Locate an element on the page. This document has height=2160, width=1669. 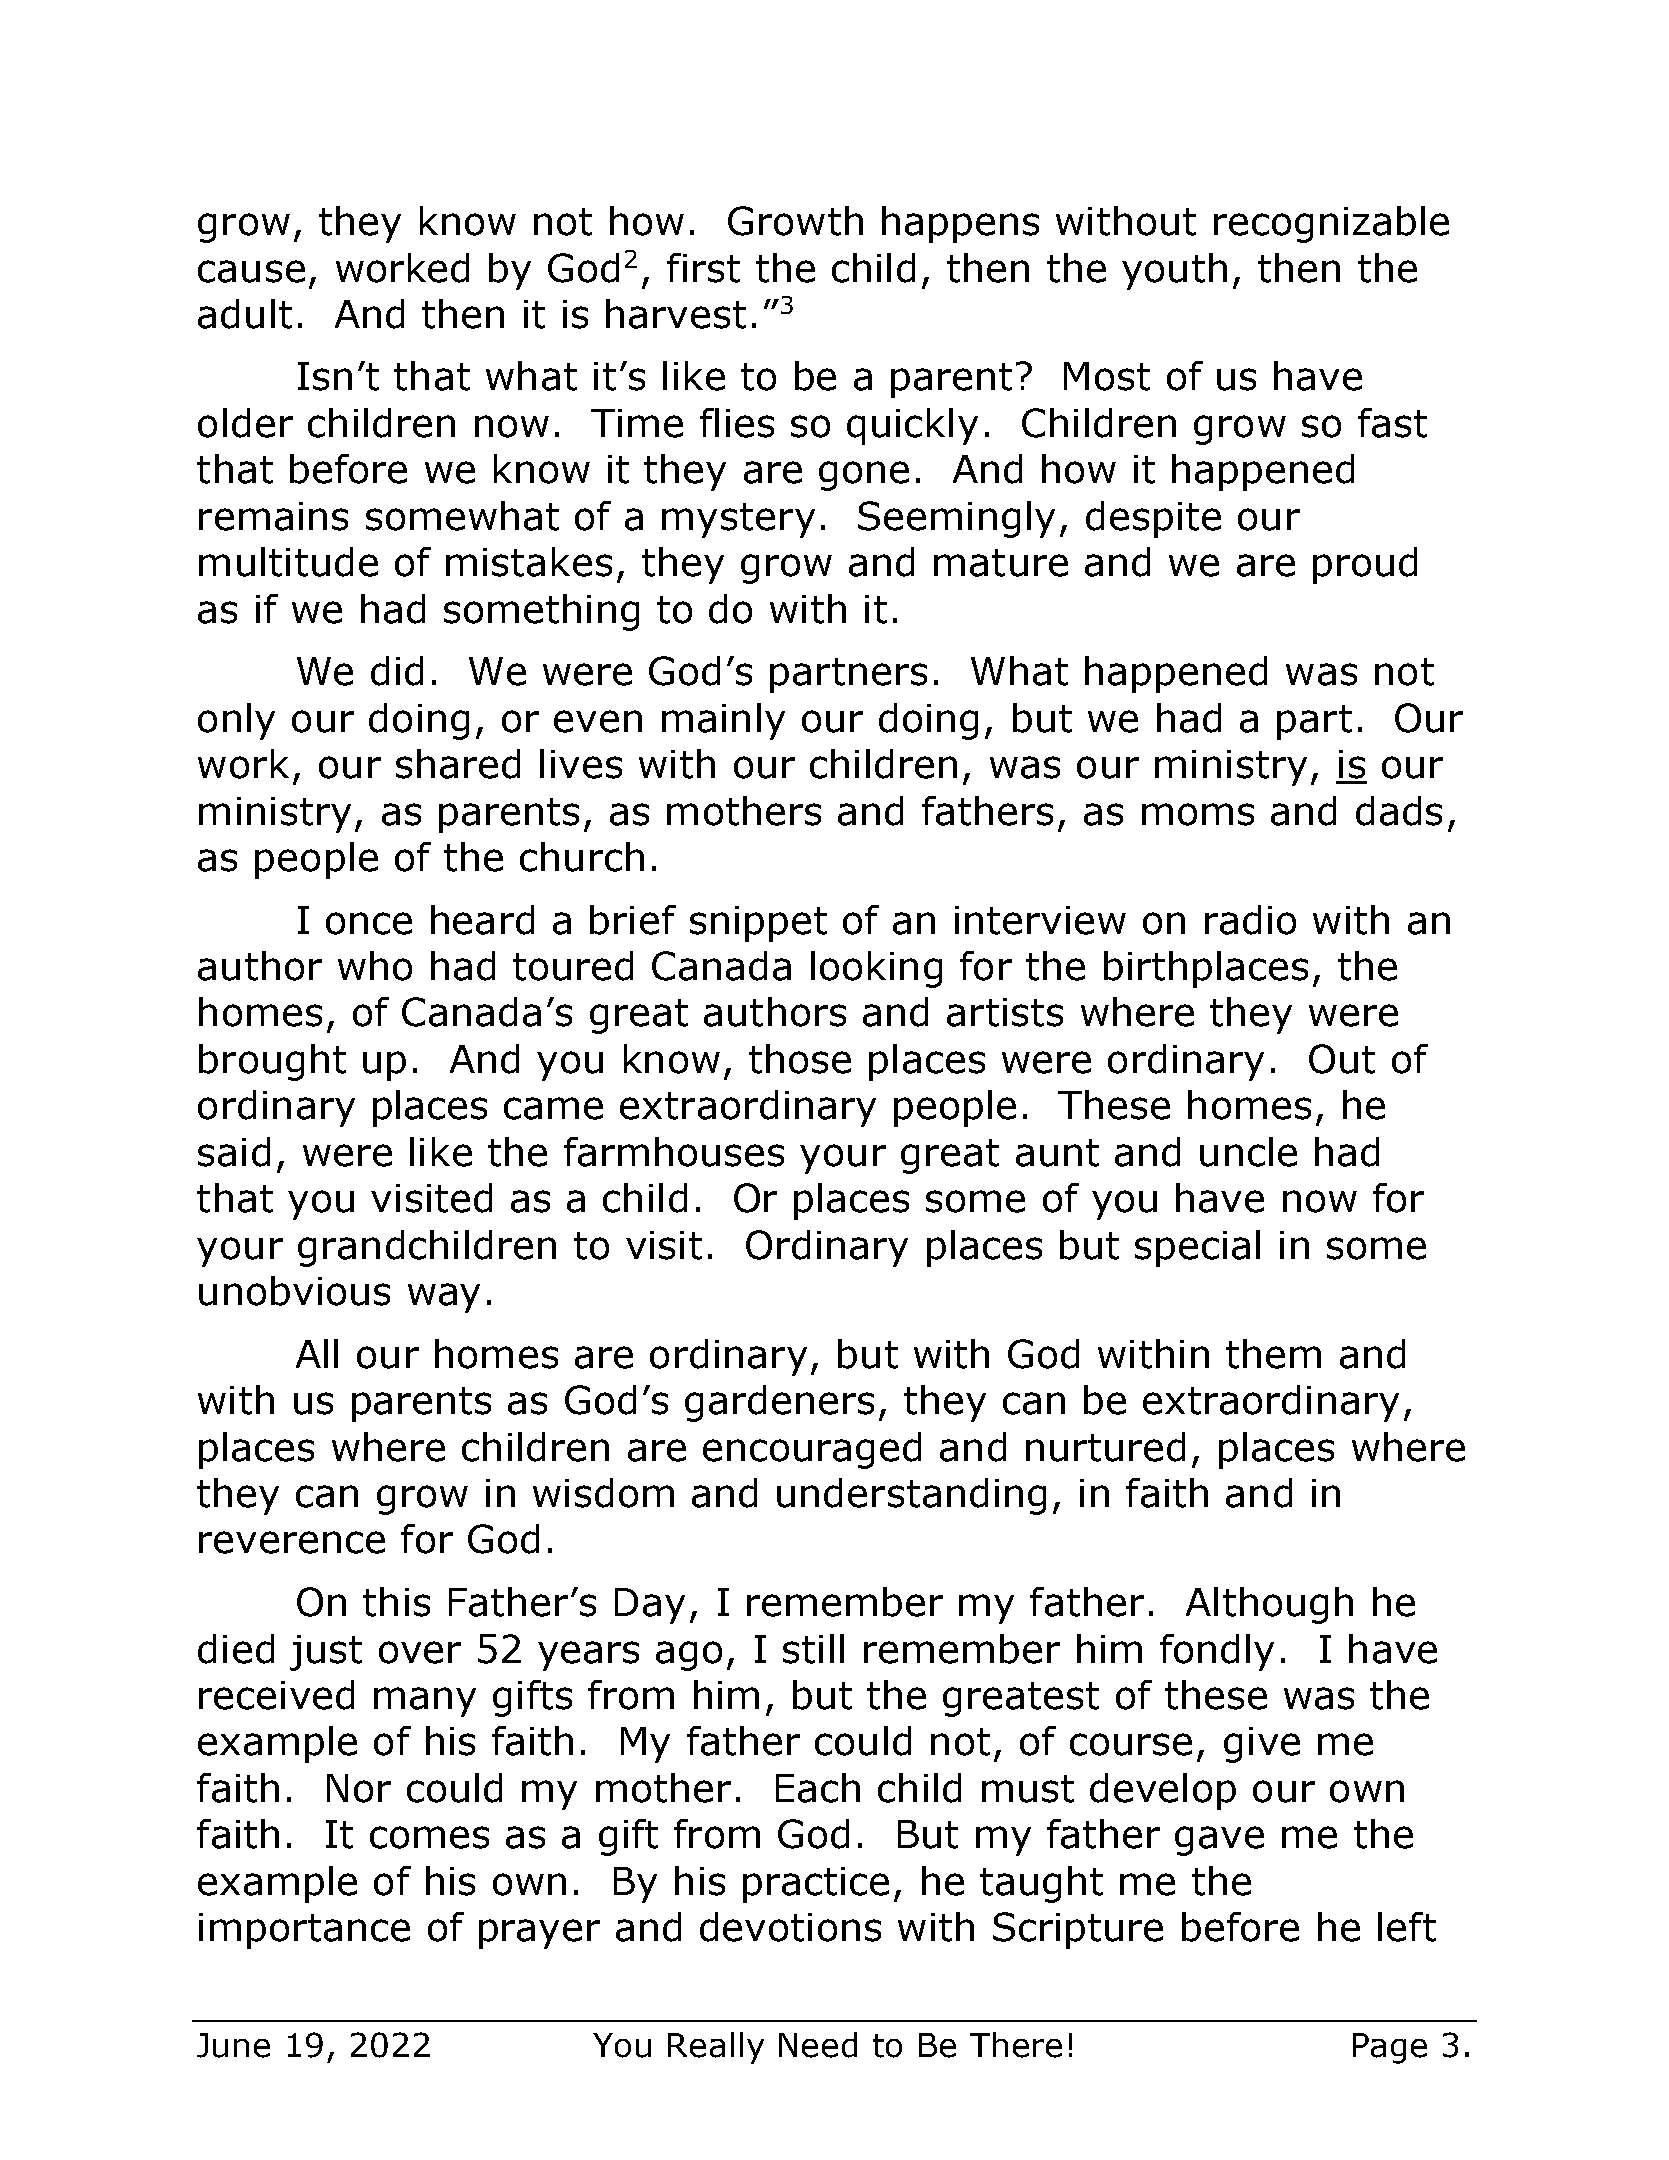
youth is located at coordinates (1174, 271).
